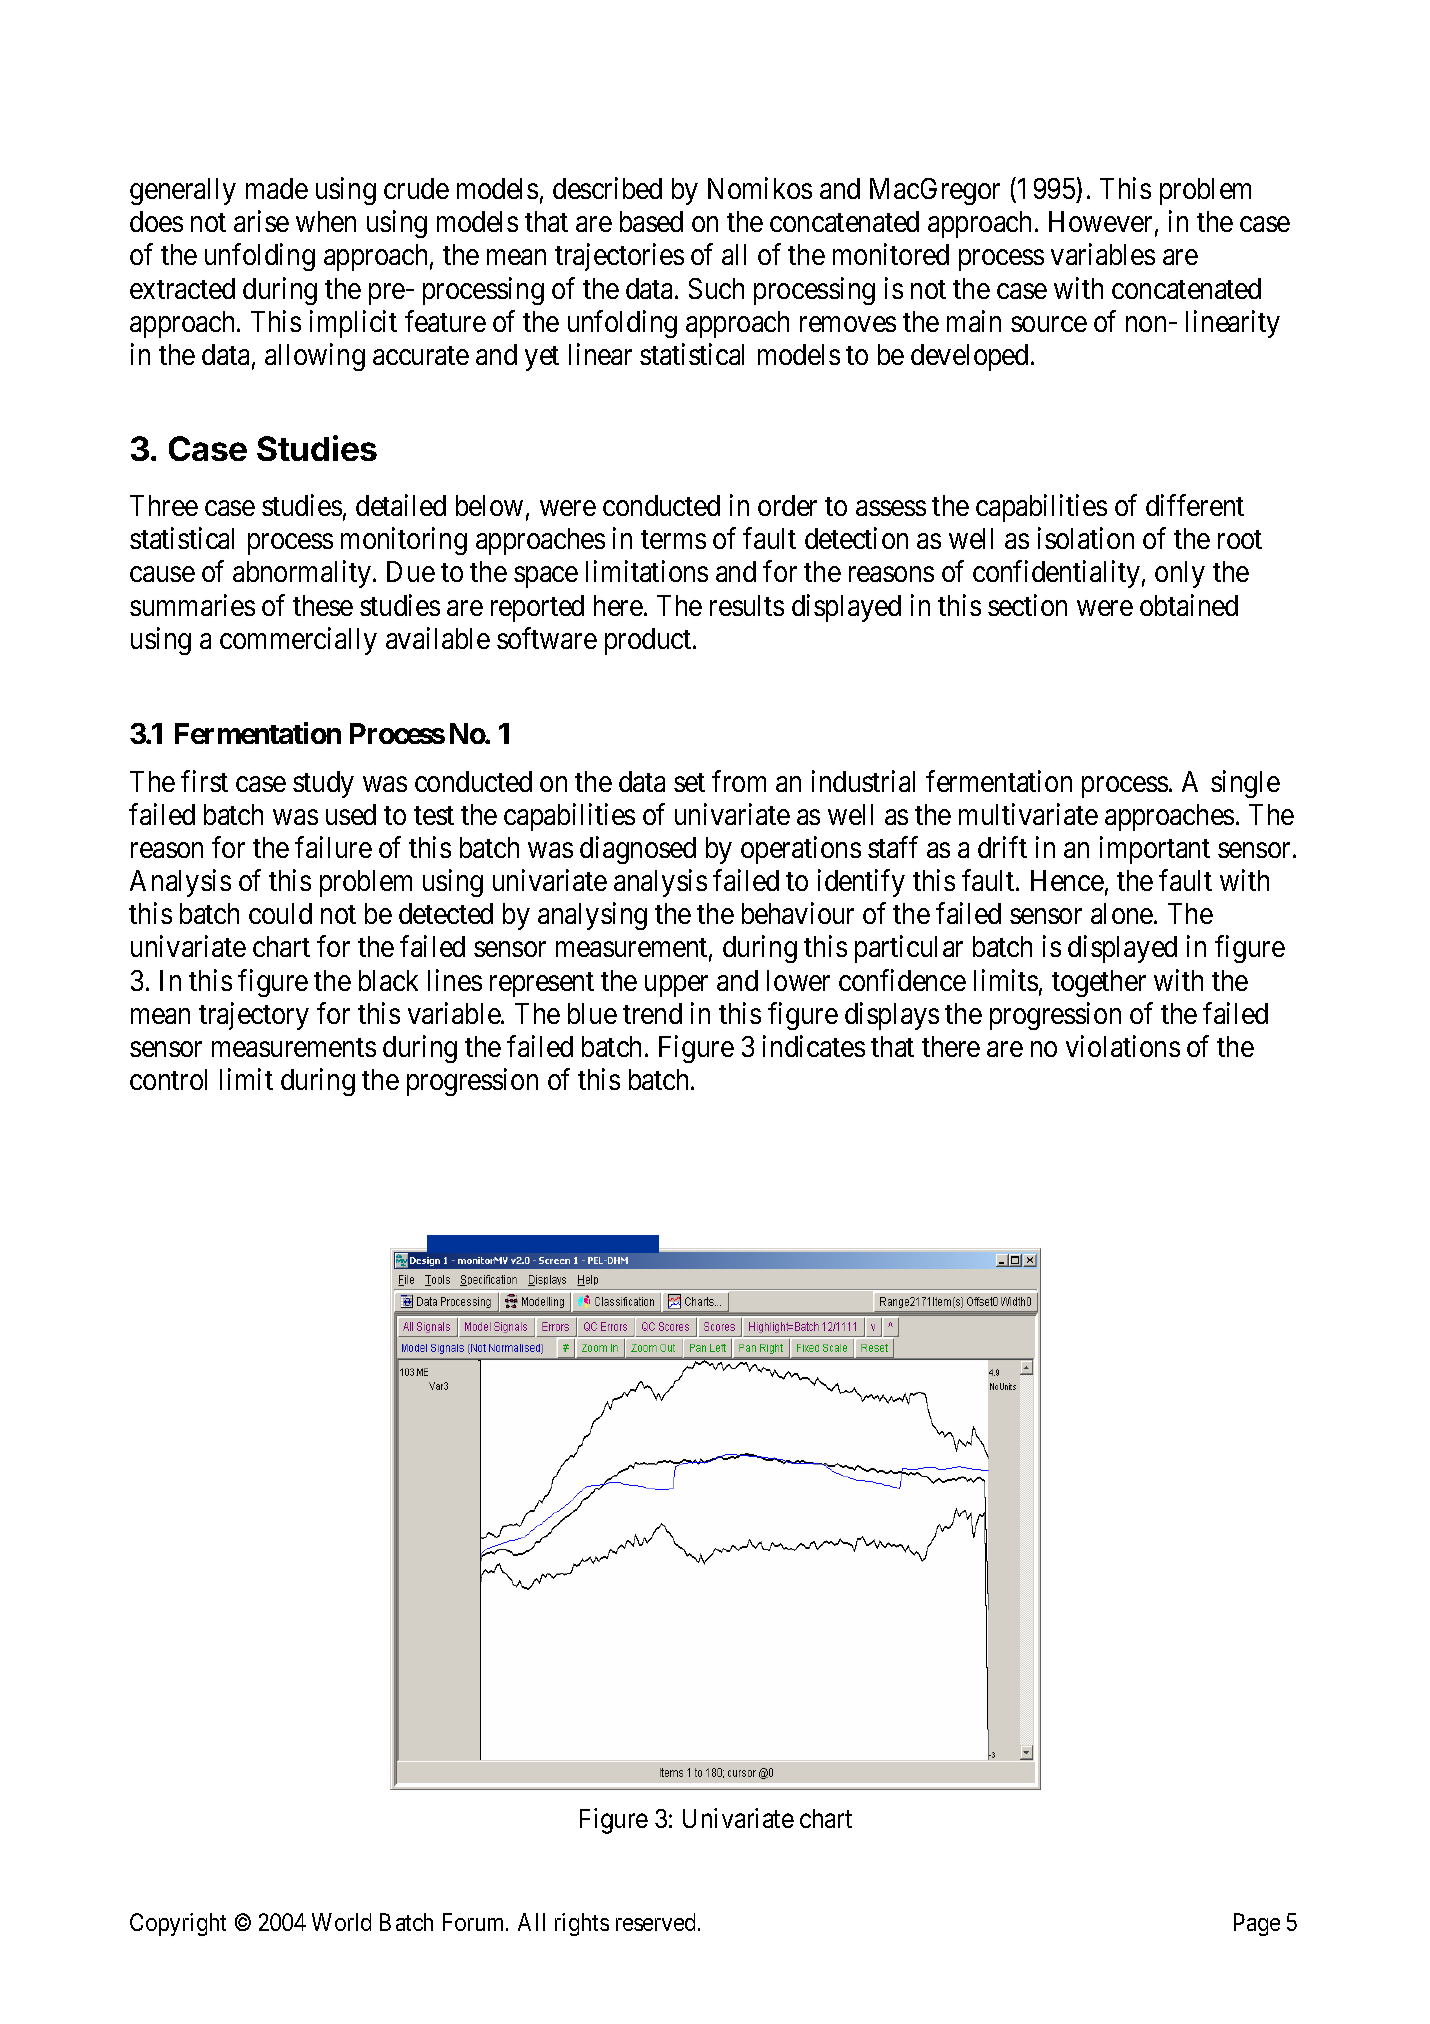 This screenshot has width=1430, height=2024. I want to click on set, so click(689, 782).
